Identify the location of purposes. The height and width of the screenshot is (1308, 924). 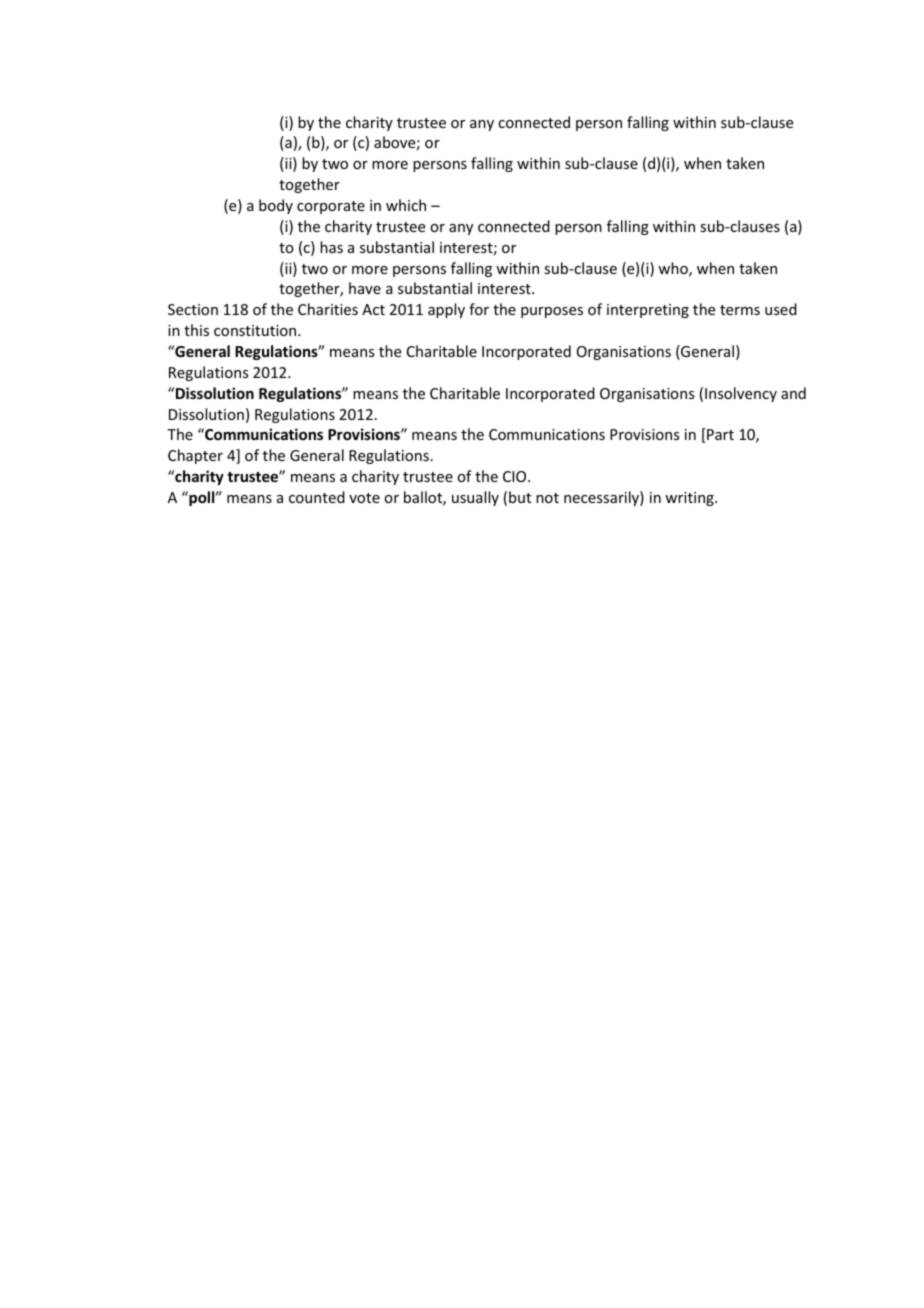
(552, 312).
